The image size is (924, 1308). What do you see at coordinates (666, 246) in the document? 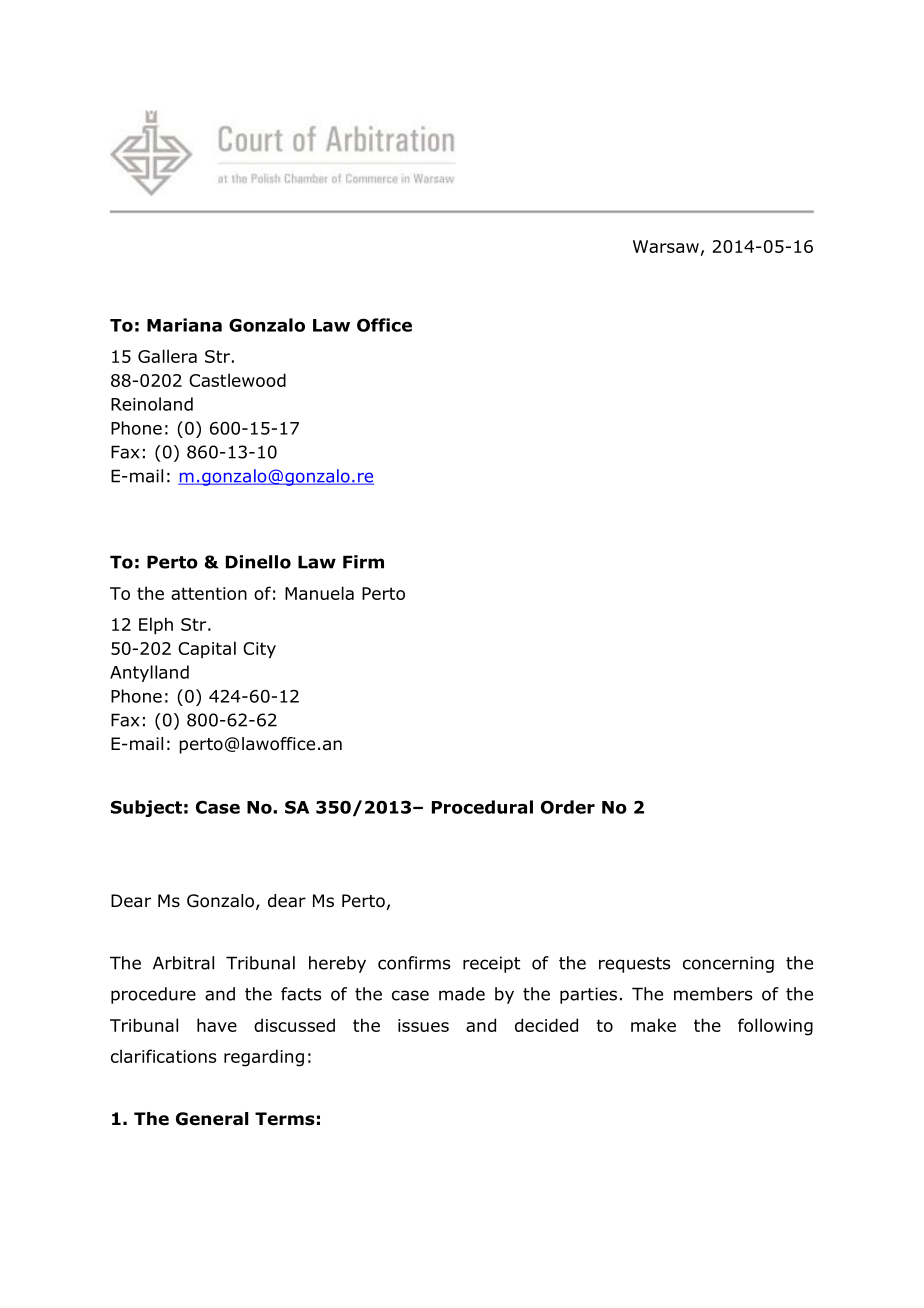
I see `Warsaw` at bounding box center [666, 246].
